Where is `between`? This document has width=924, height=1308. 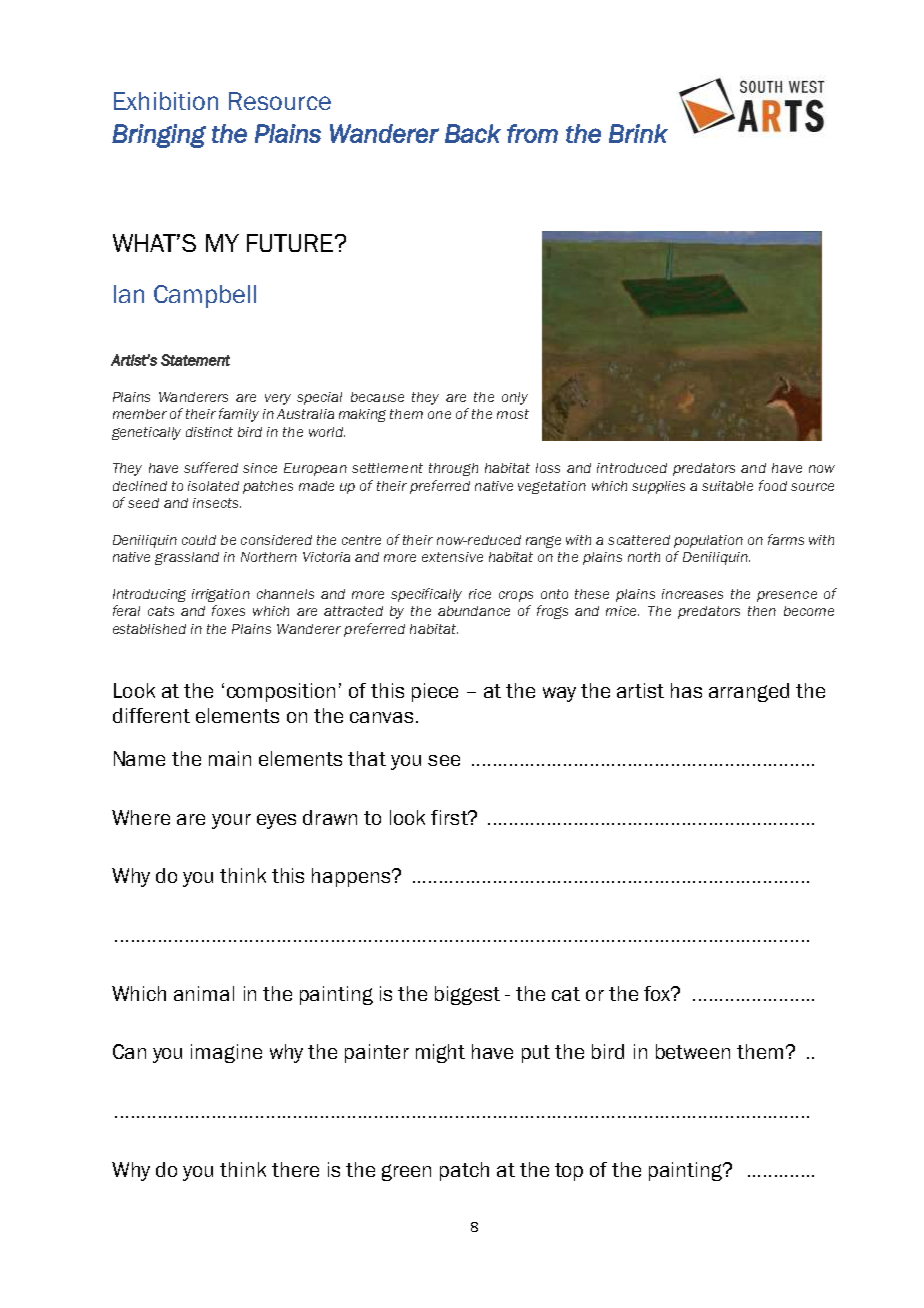
between is located at coordinates (693, 1051).
